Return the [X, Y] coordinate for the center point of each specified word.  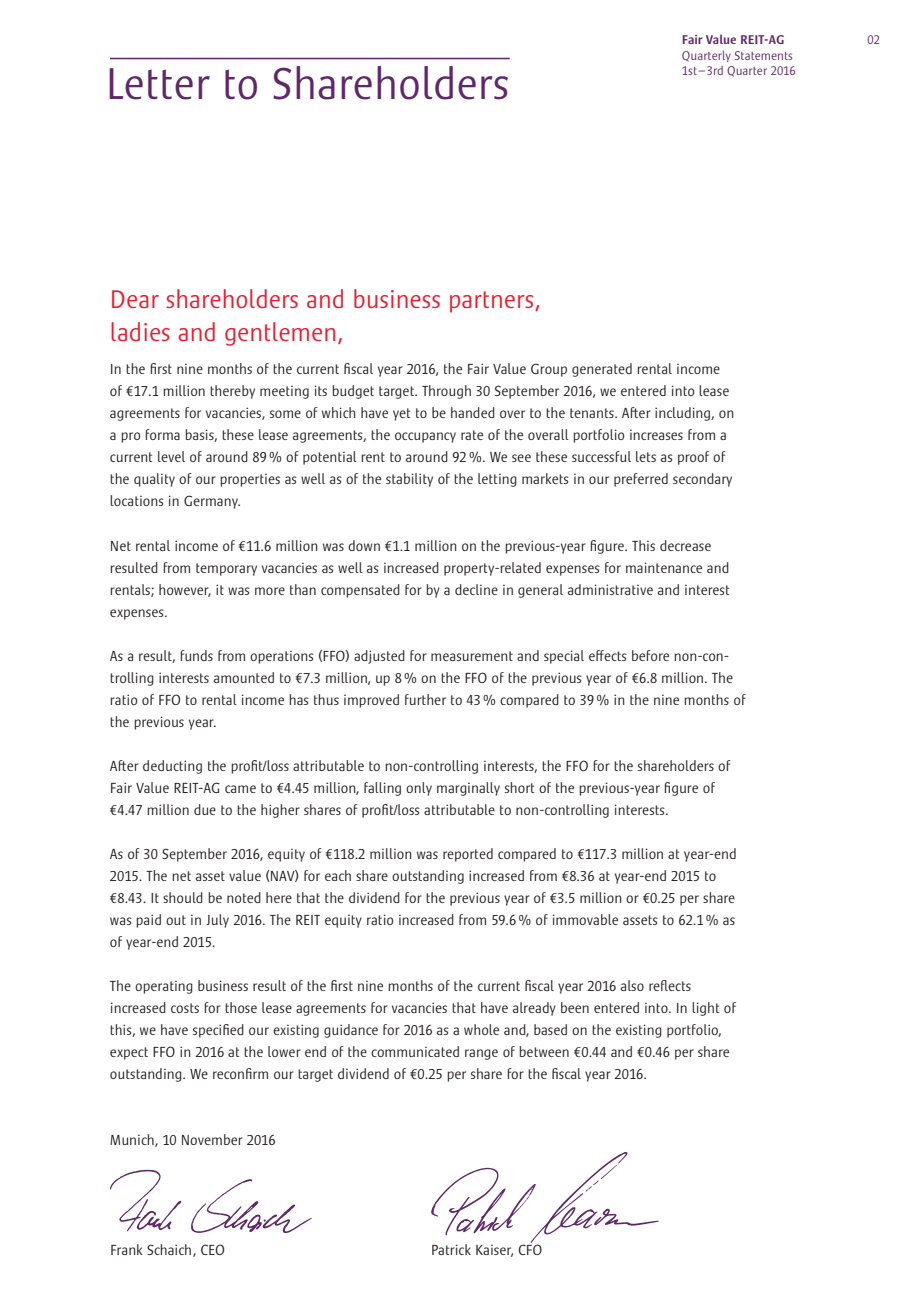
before [650, 655]
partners [493, 302]
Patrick [451, 1249]
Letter [159, 84]
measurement [472, 656]
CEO [212, 1249]
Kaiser [494, 1251]
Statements [763, 55]
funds [196, 655]
